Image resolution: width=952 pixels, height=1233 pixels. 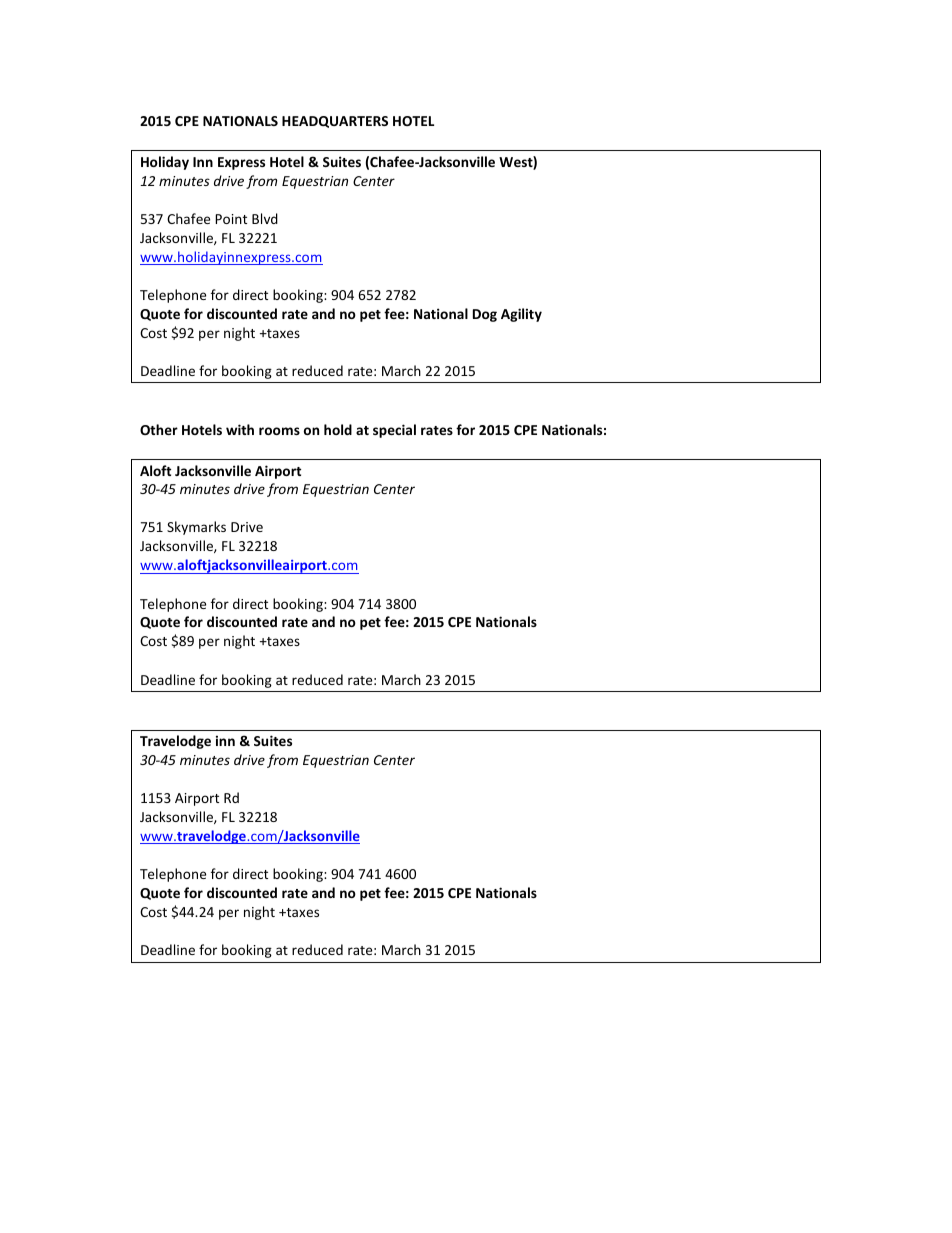 I want to click on Agility, so click(x=521, y=315).
